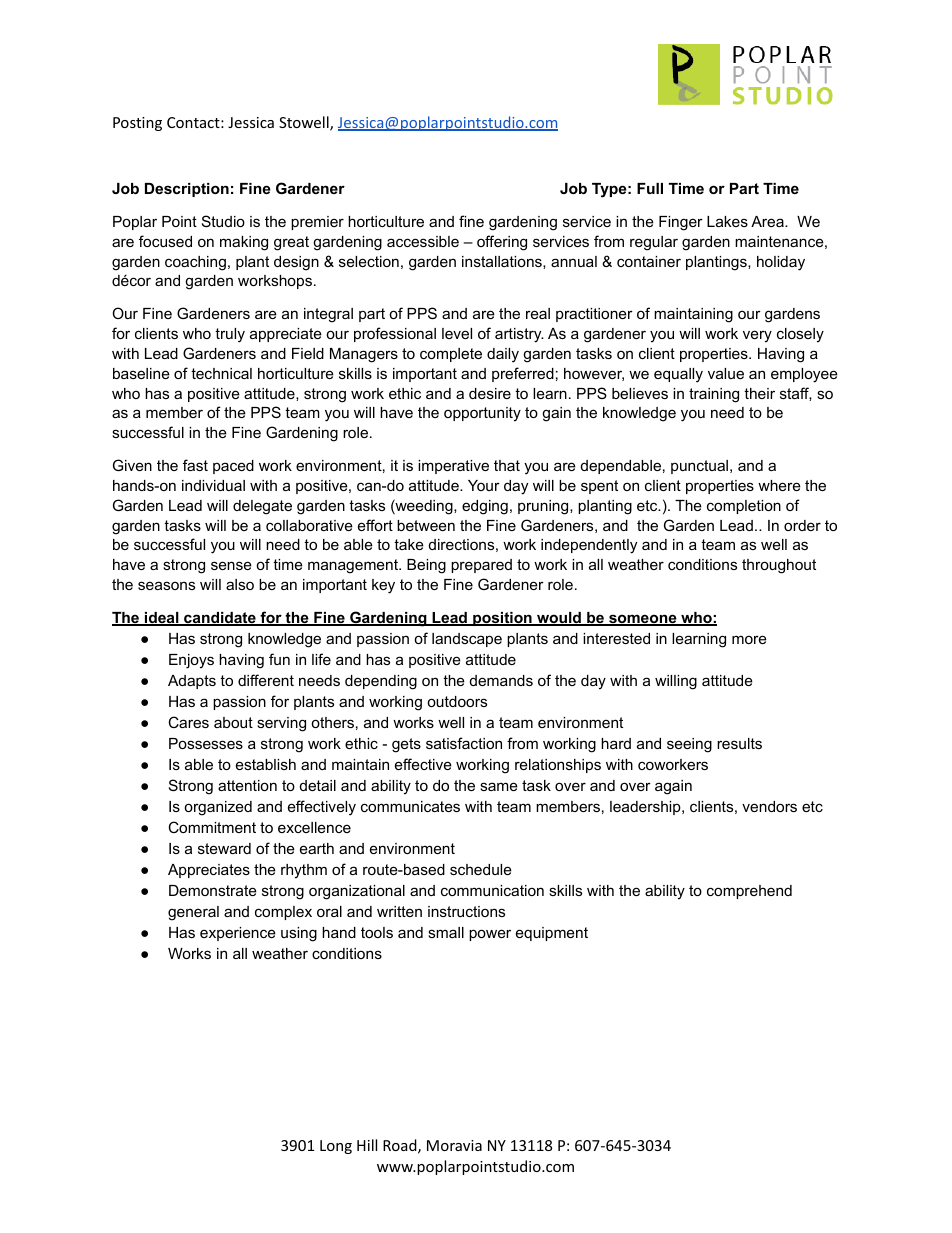  What do you see at coordinates (220, 619) in the screenshot?
I see `candidate` at bounding box center [220, 619].
